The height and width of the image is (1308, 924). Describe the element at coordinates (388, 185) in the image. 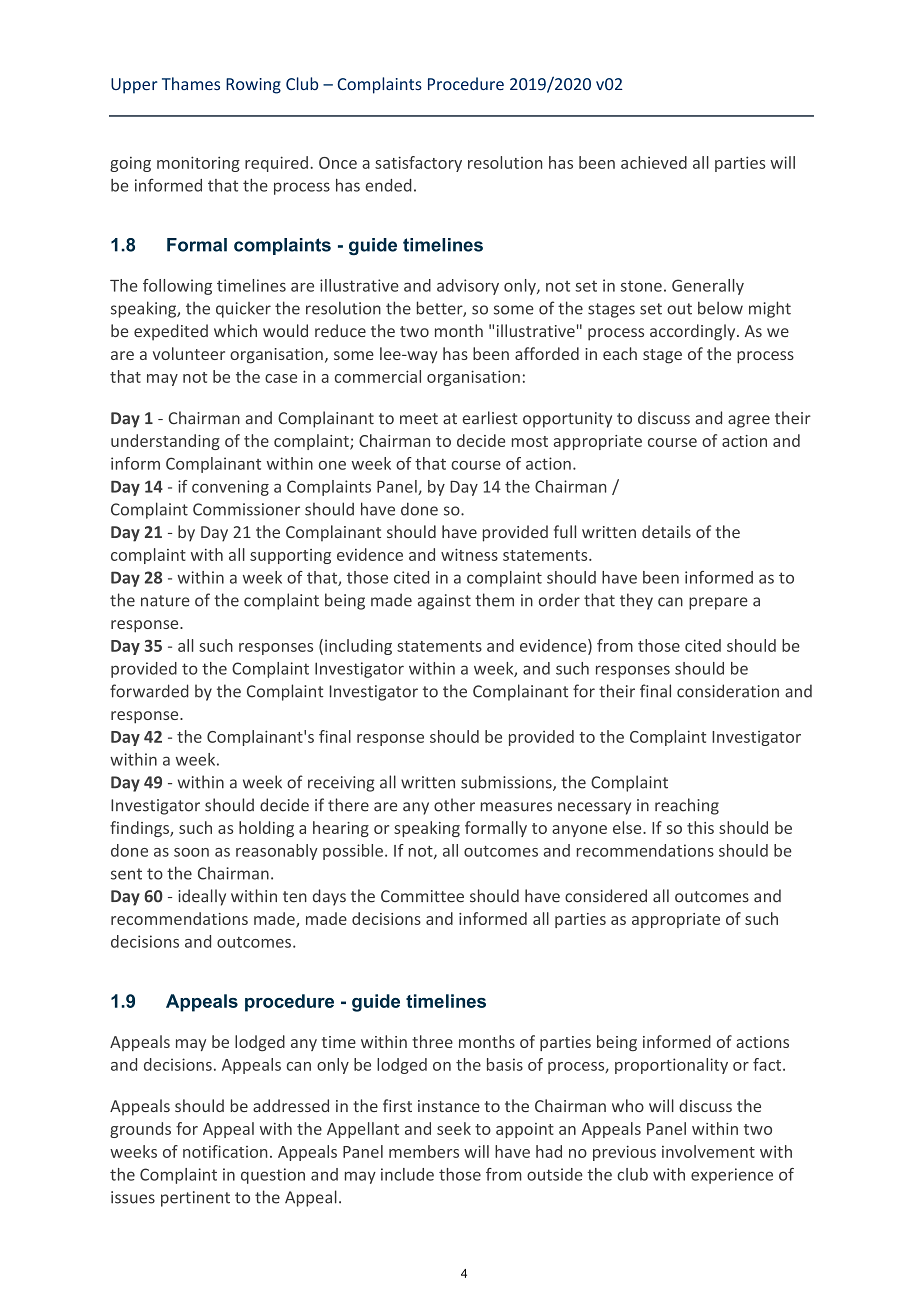

I see `ended` at that location.
